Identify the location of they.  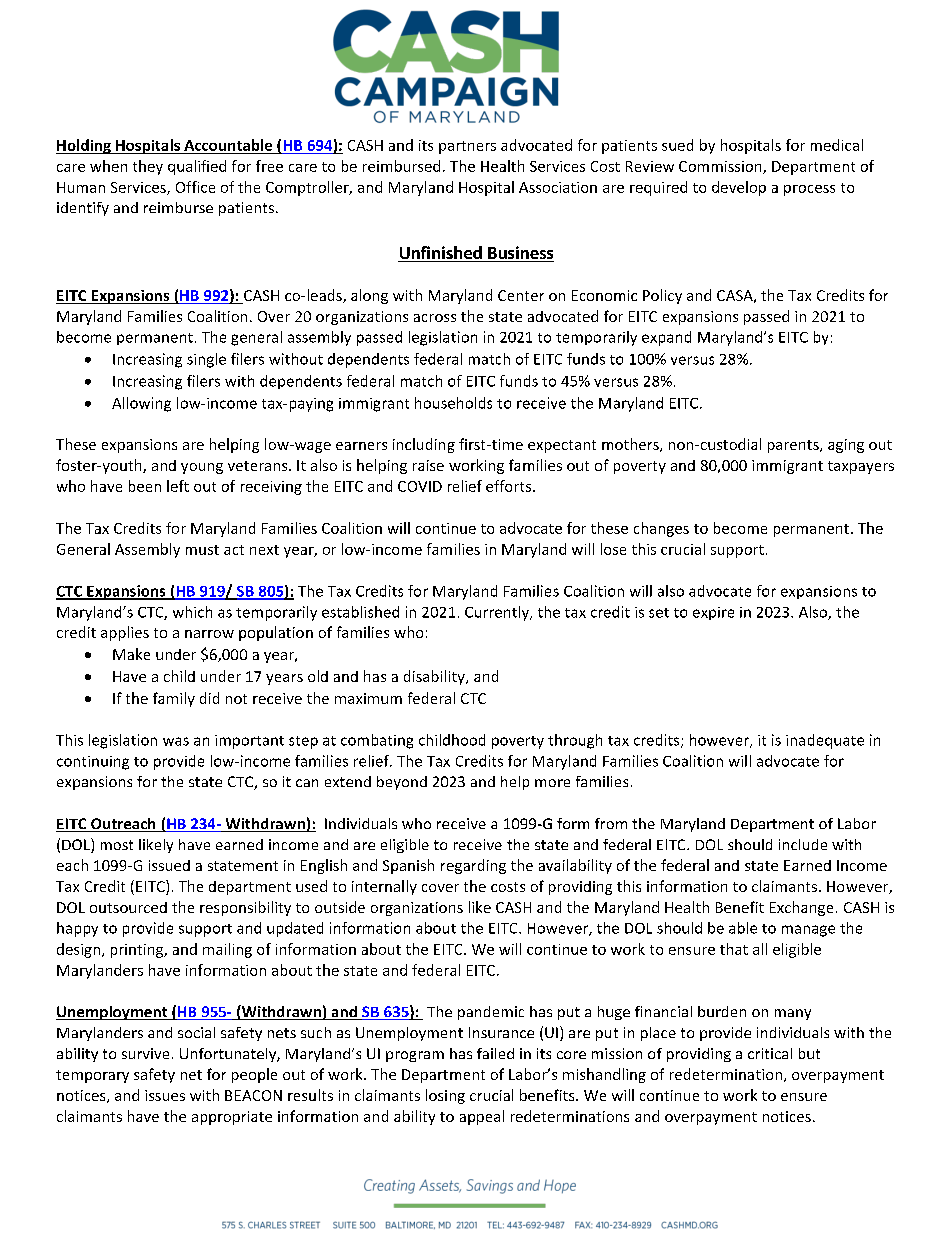
(148, 167).
